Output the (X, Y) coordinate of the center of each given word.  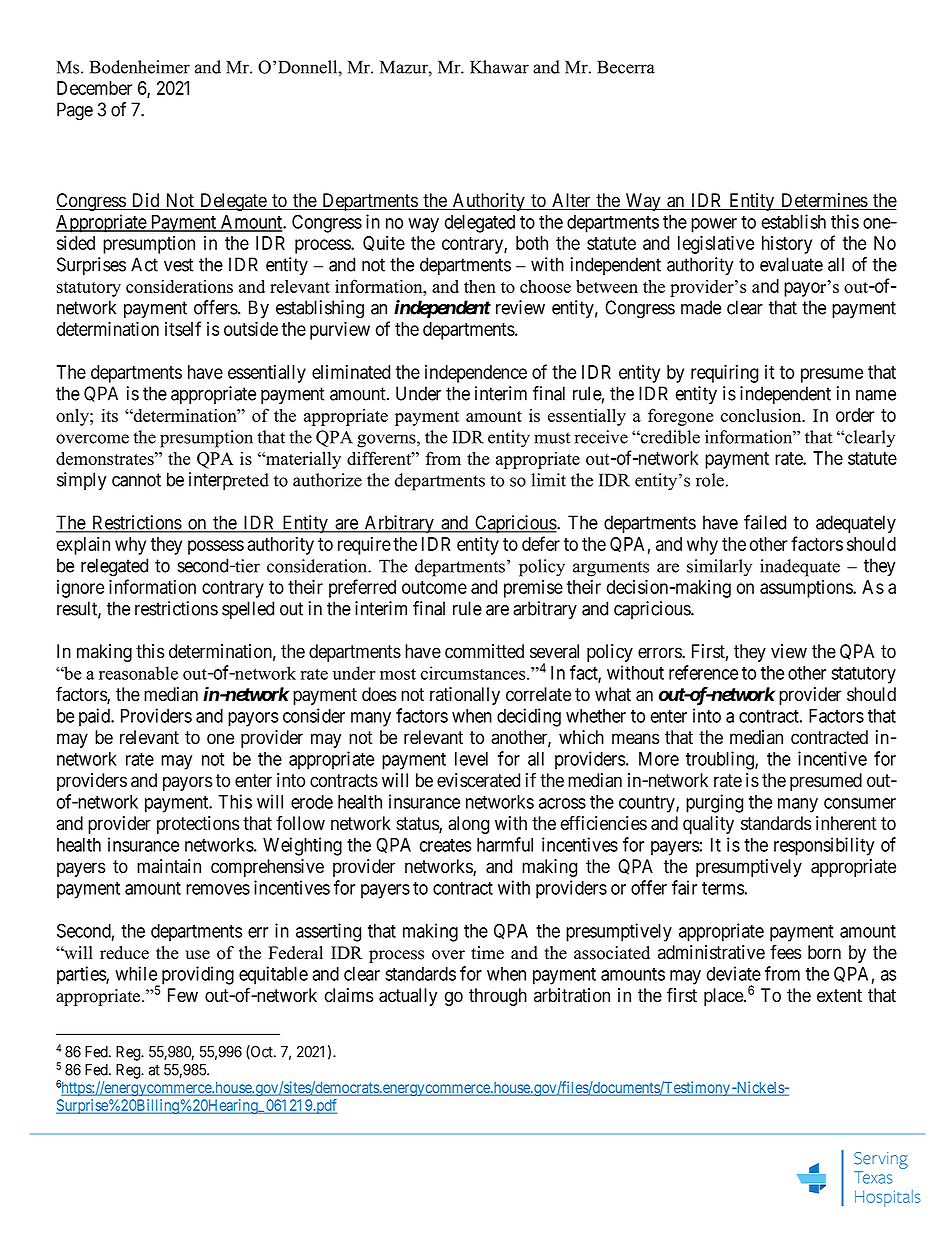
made (701, 307)
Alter (571, 201)
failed (765, 522)
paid (96, 717)
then (480, 286)
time (487, 953)
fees (785, 952)
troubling (721, 760)
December (94, 88)
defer (541, 543)
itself (183, 328)
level (471, 759)
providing (196, 976)
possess (216, 547)
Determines (824, 201)
